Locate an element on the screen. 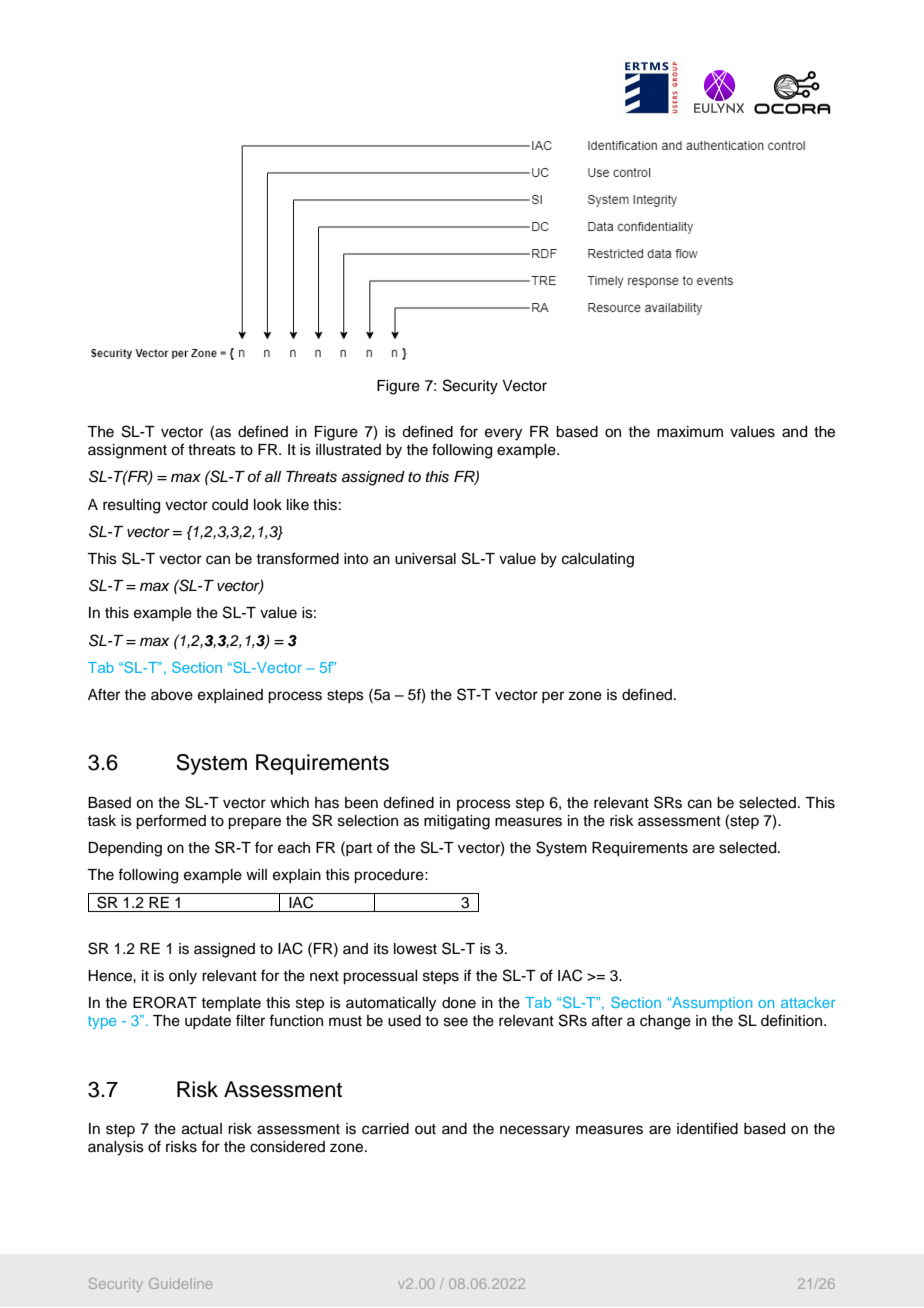  every is located at coordinates (503, 434).
